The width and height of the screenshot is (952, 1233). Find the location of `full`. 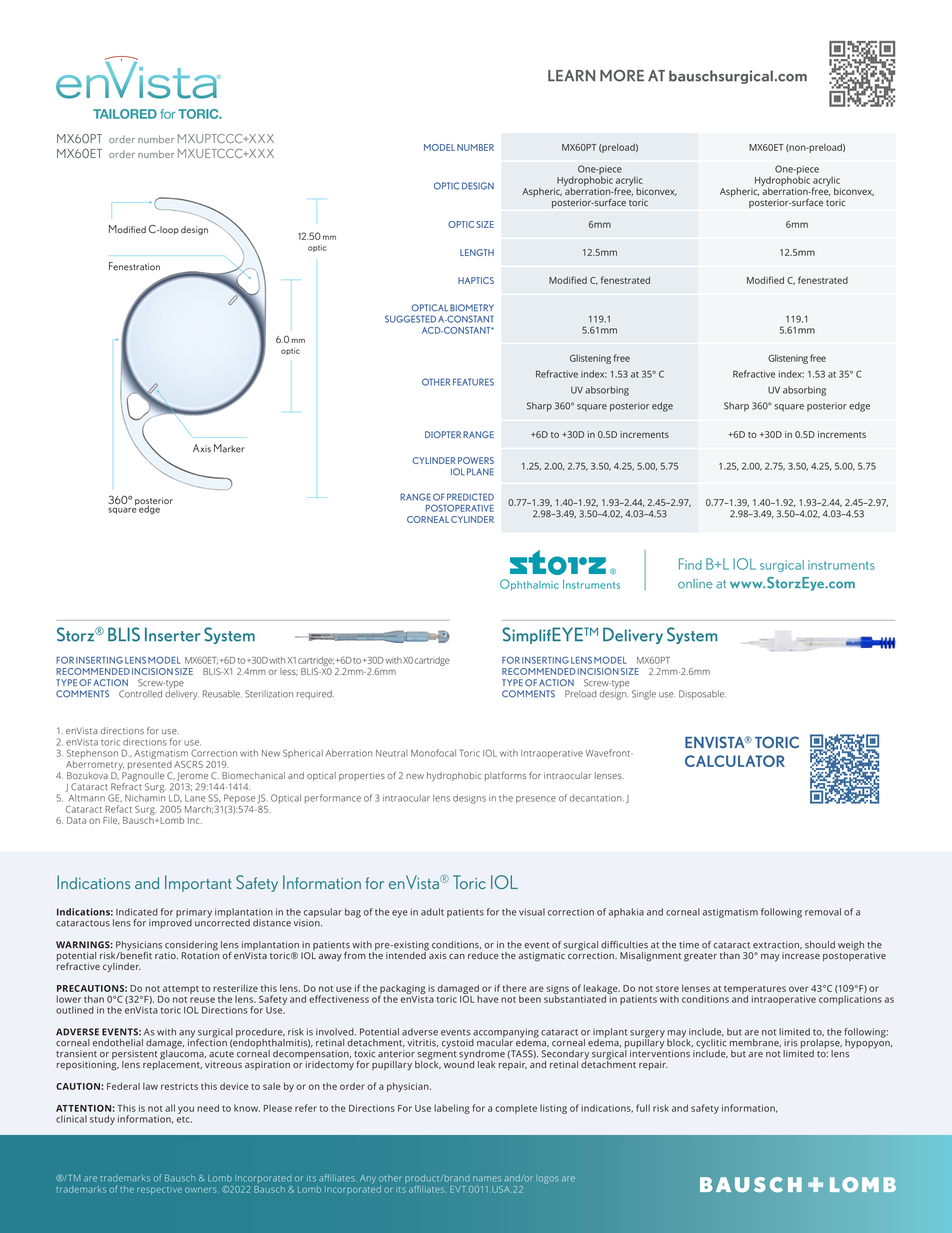

full is located at coordinates (643, 1108).
